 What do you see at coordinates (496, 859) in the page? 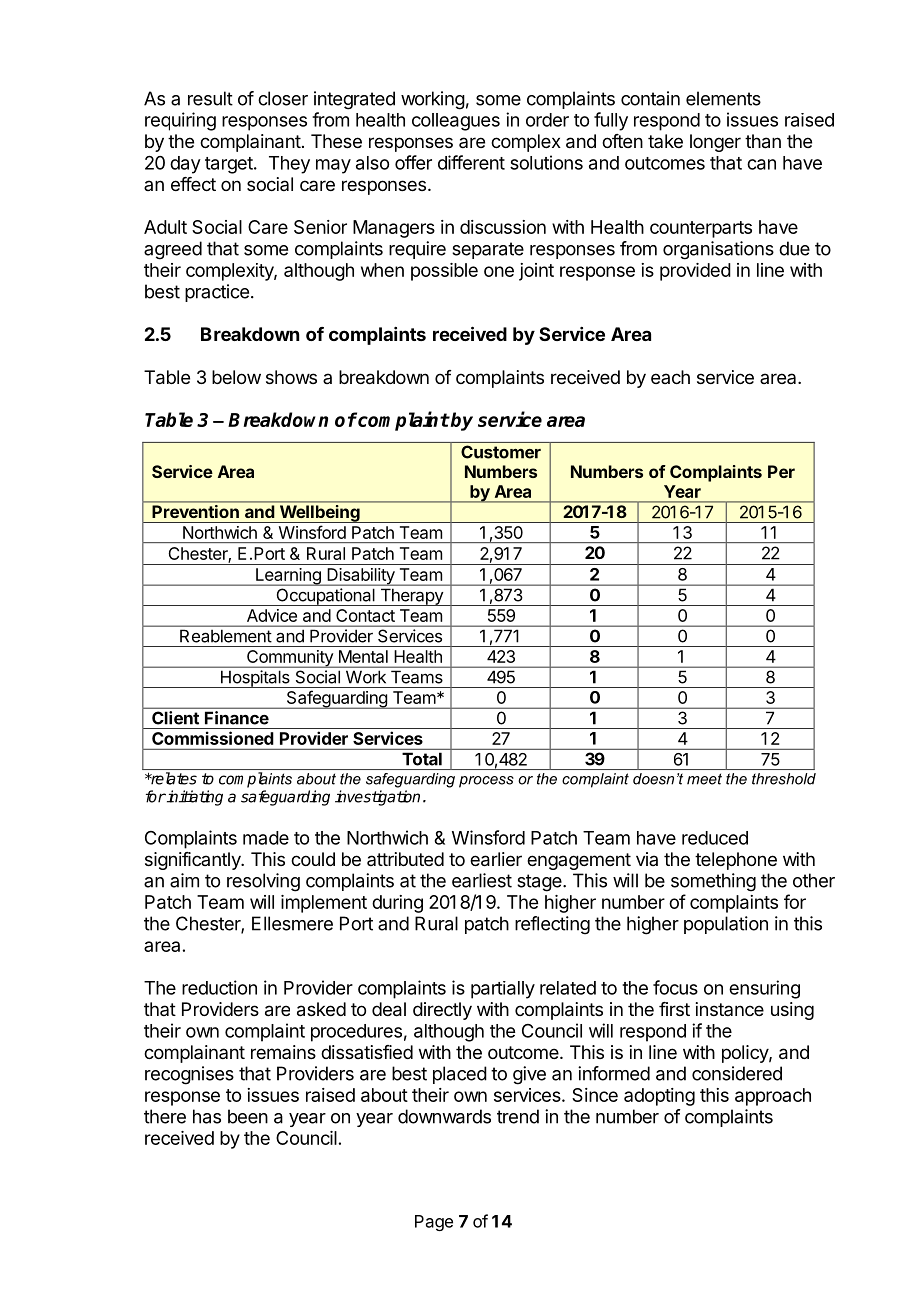
I see `earlier` at bounding box center [496, 859].
